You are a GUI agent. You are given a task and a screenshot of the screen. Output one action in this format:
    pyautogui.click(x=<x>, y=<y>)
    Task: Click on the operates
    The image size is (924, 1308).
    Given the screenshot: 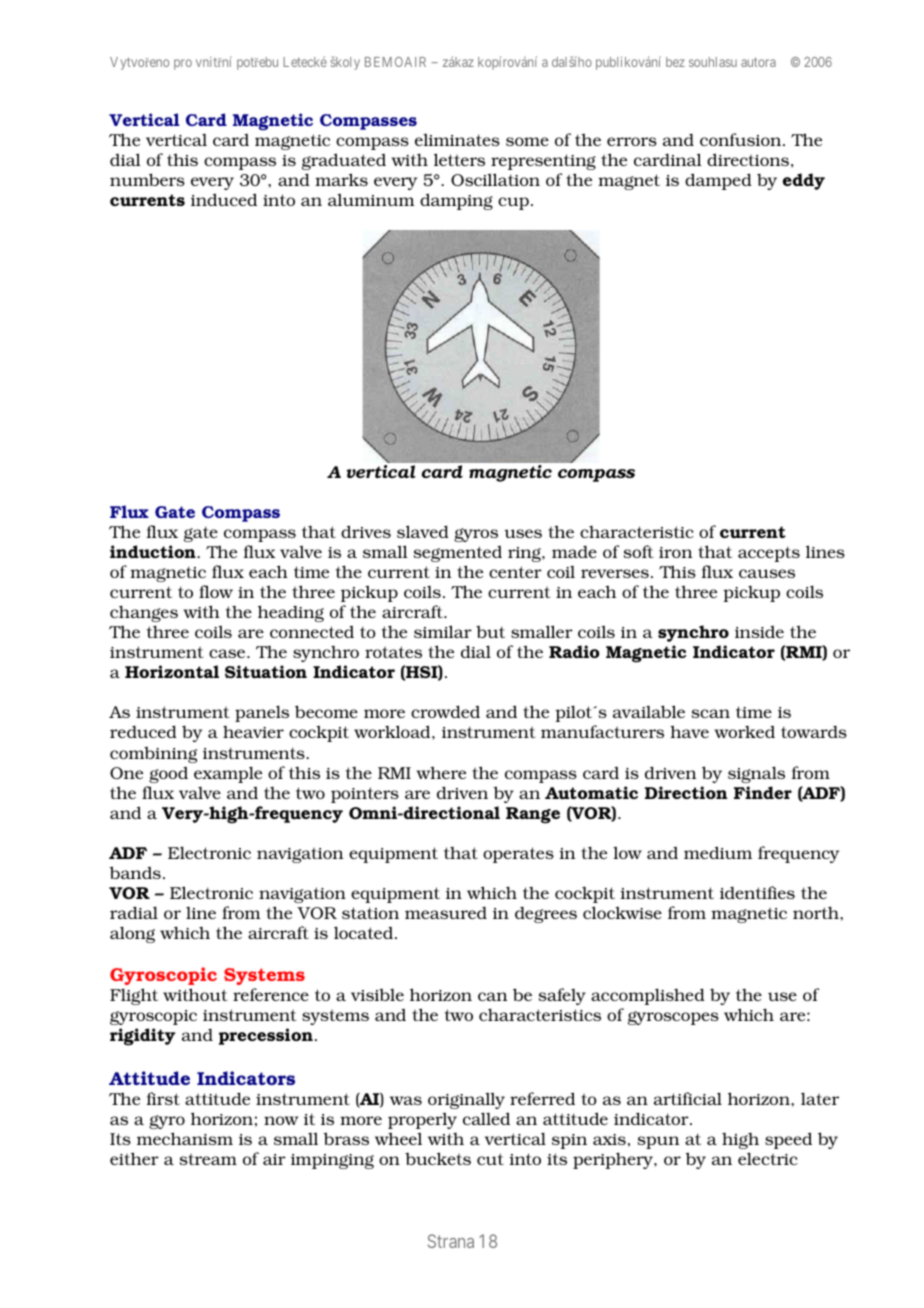 What is the action you would take?
    pyautogui.click(x=518, y=855)
